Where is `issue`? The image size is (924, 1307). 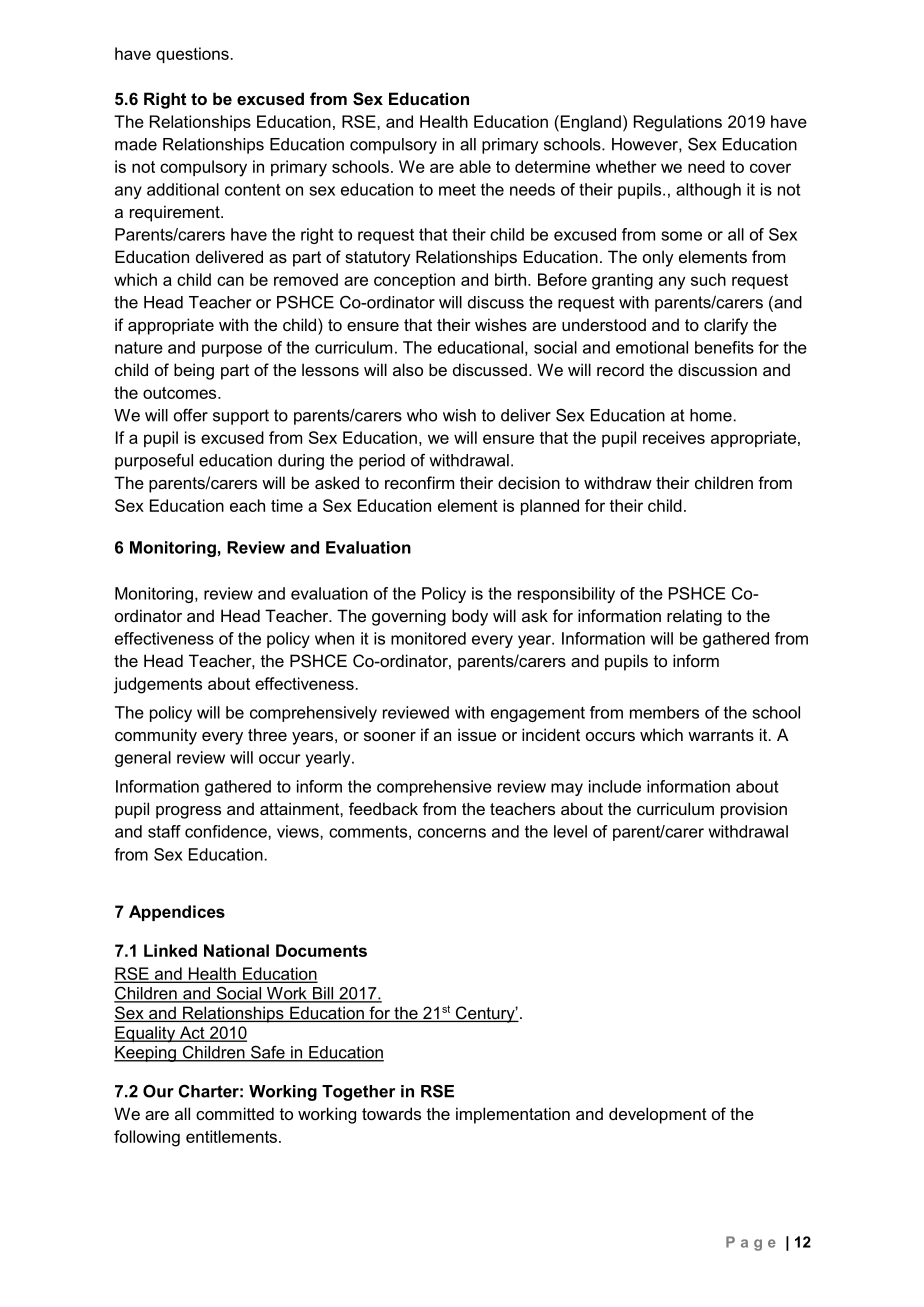
issue is located at coordinates (477, 734).
